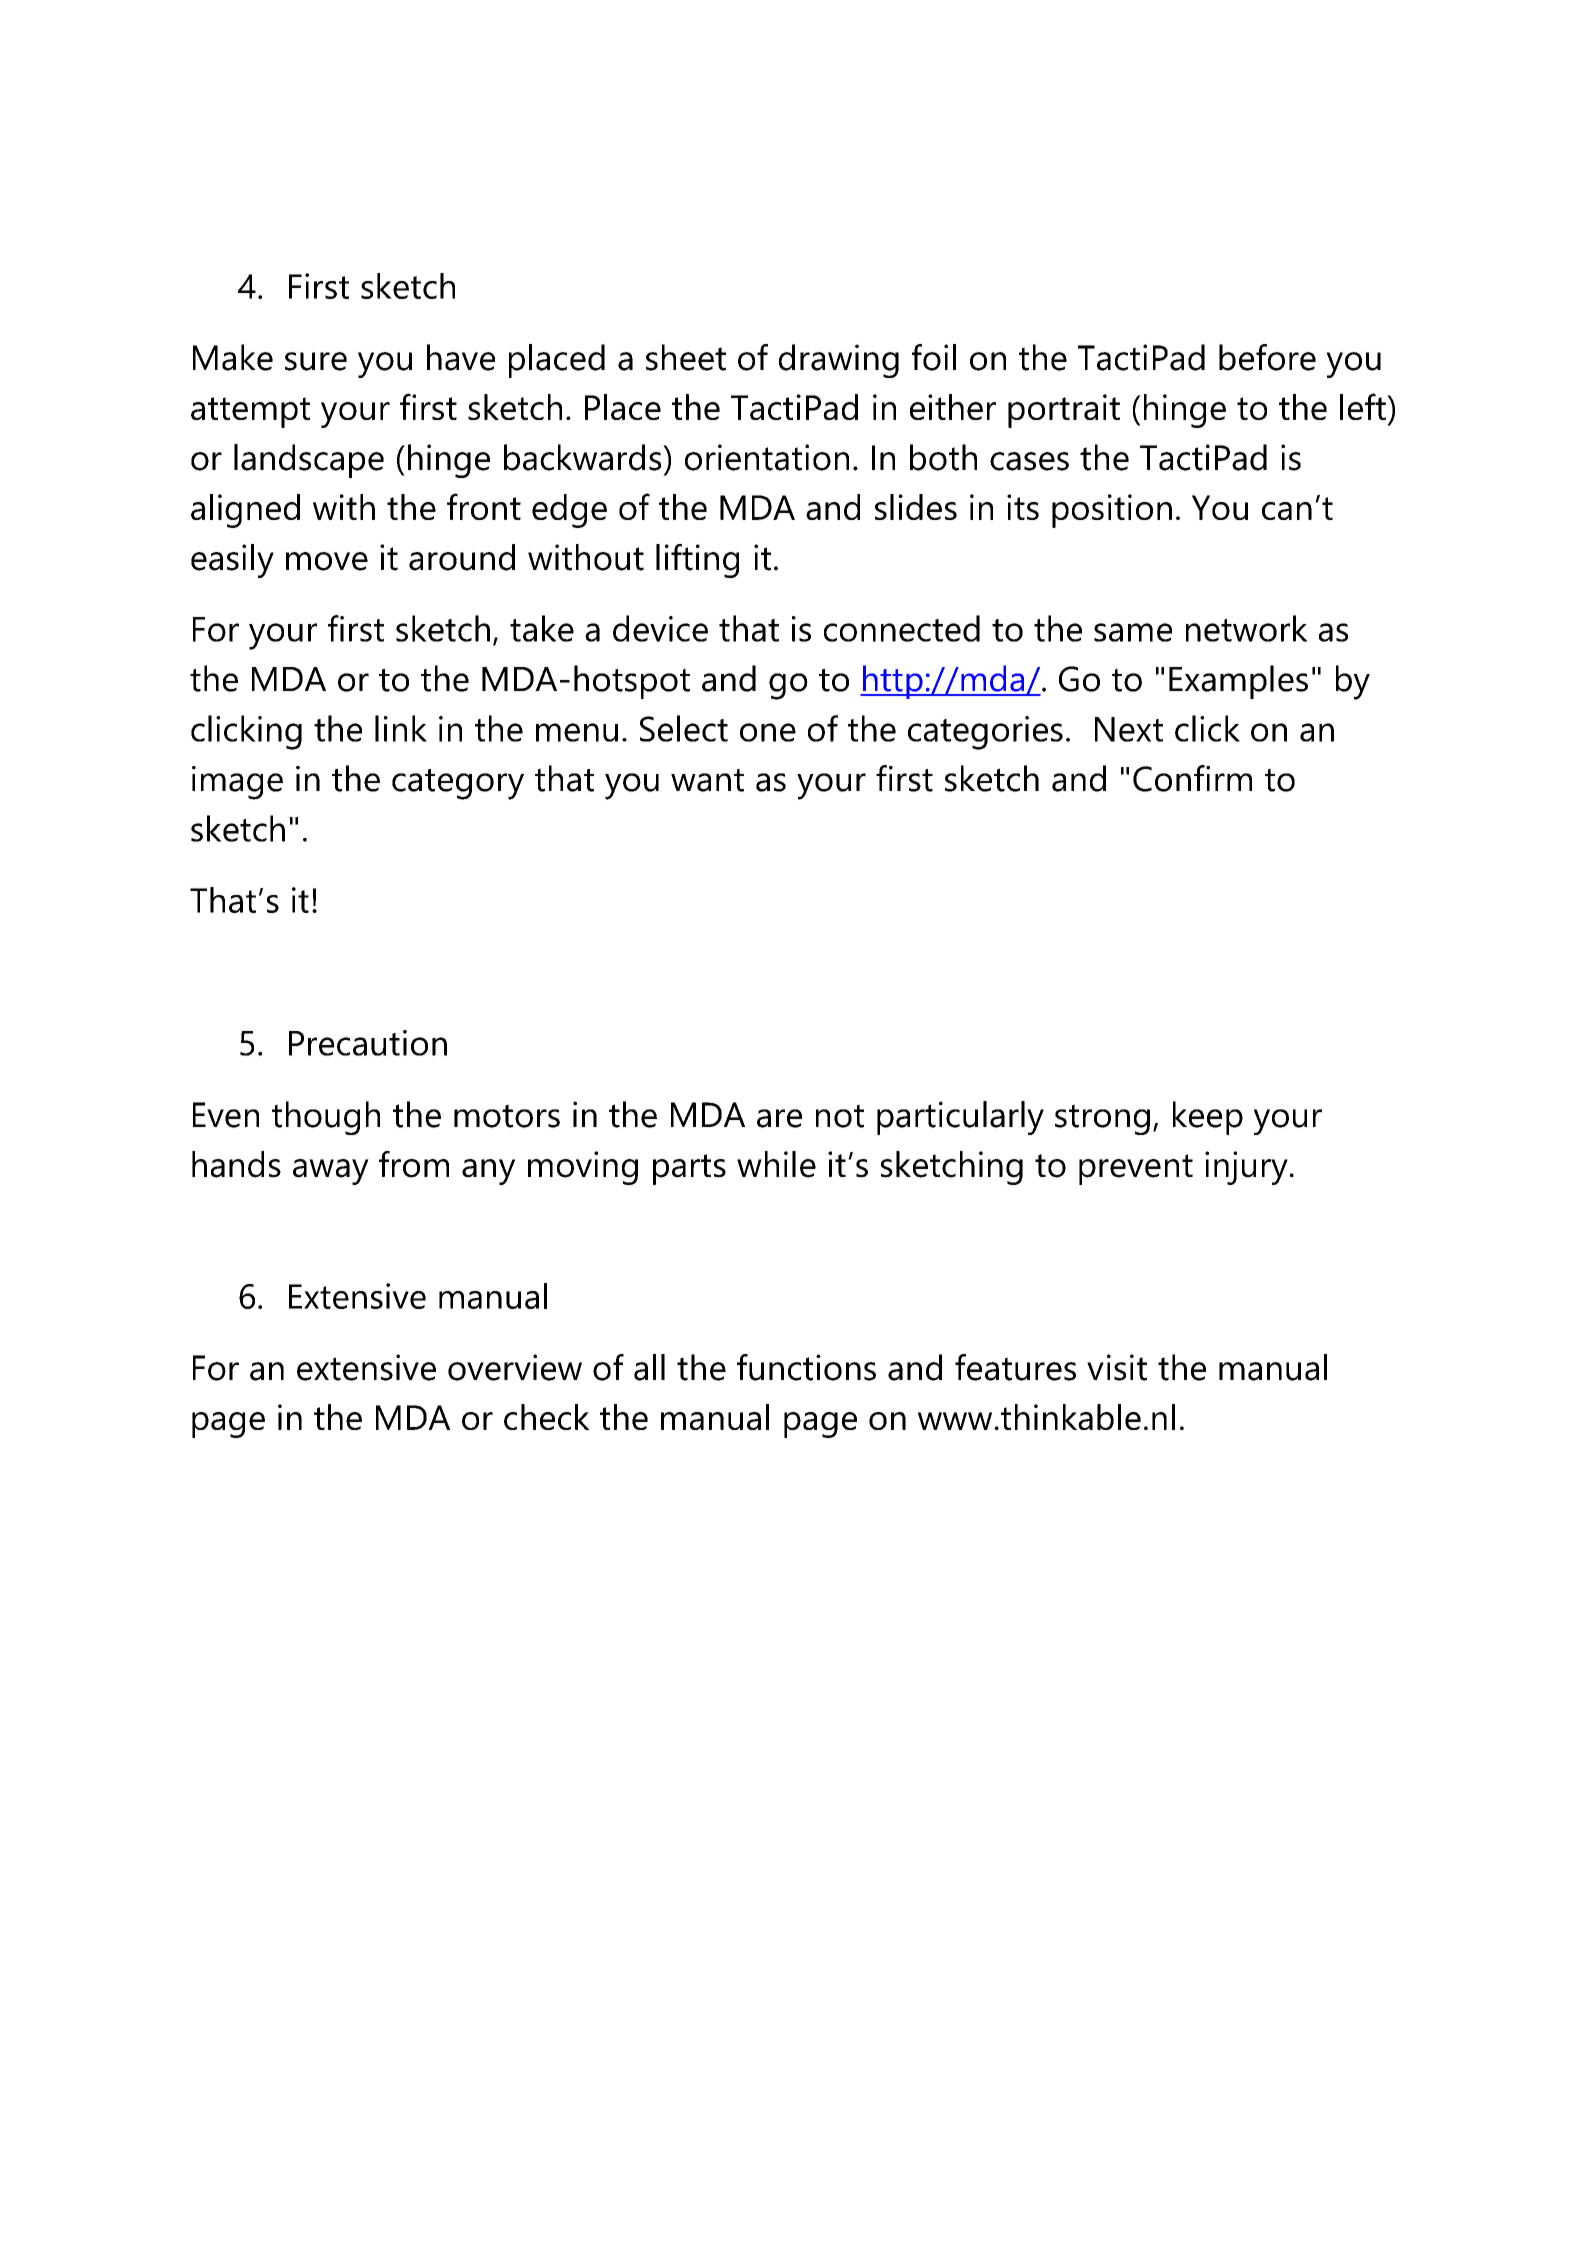  What do you see at coordinates (707, 780) in the image?
I see `want` at bounding box center [707, 780].
